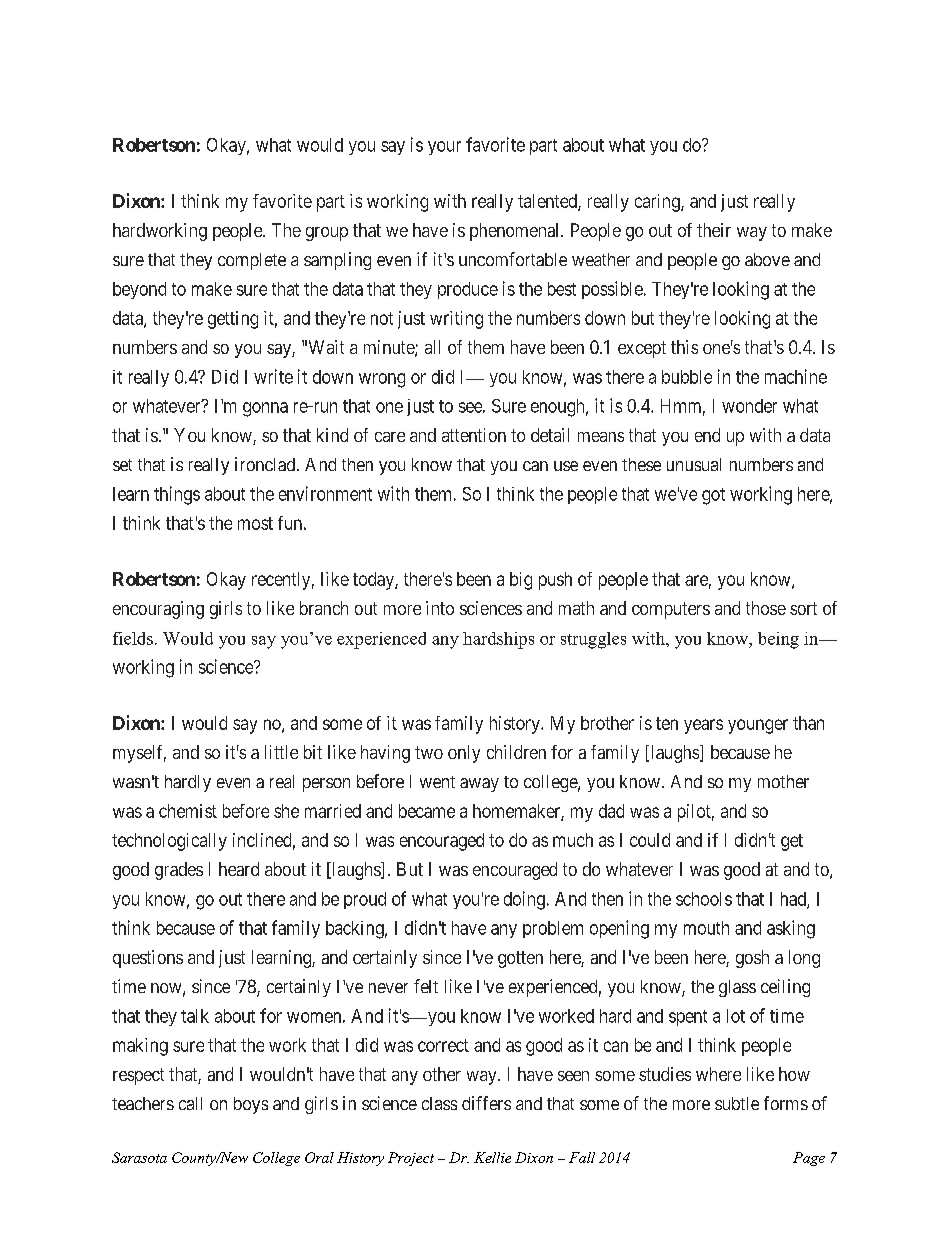  Describe the element at coordinates (251, 1105) in the screenshot. I see `boys` at that location.
